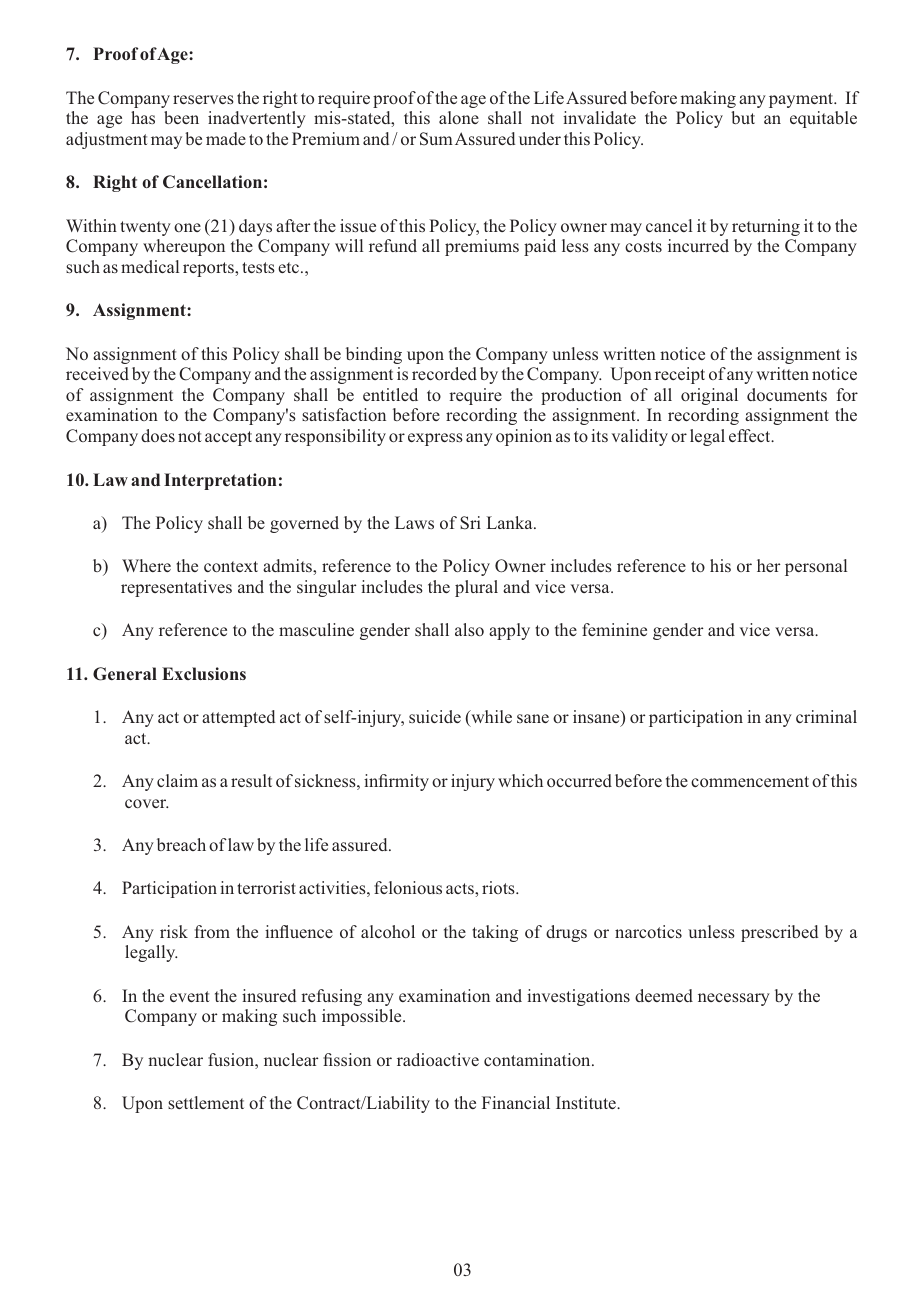 This page has width=924, height=1308. I want to click on suicide, so click(435, 716).
